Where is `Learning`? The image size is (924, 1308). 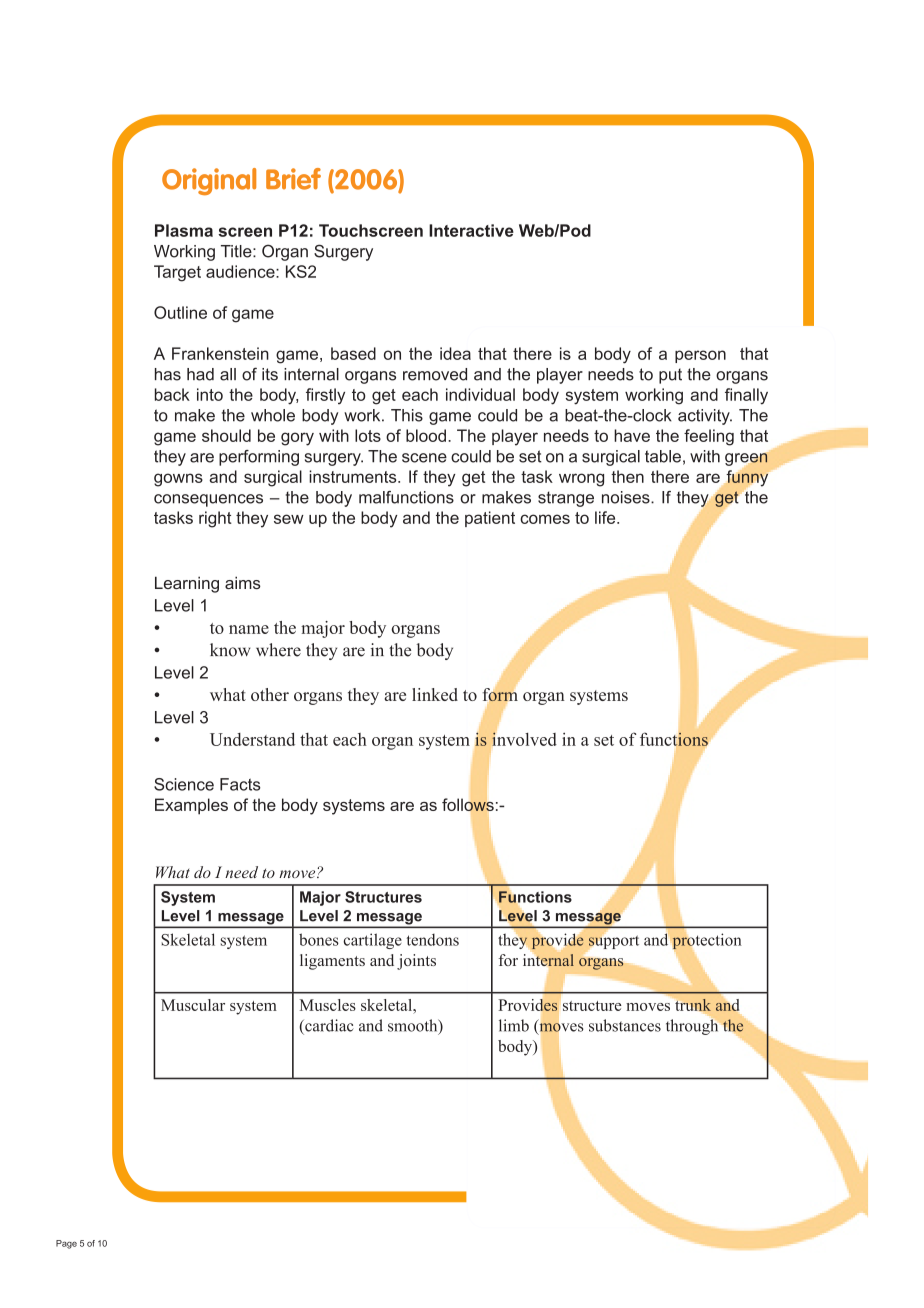
Learning is located at coordinates (187, 584).
